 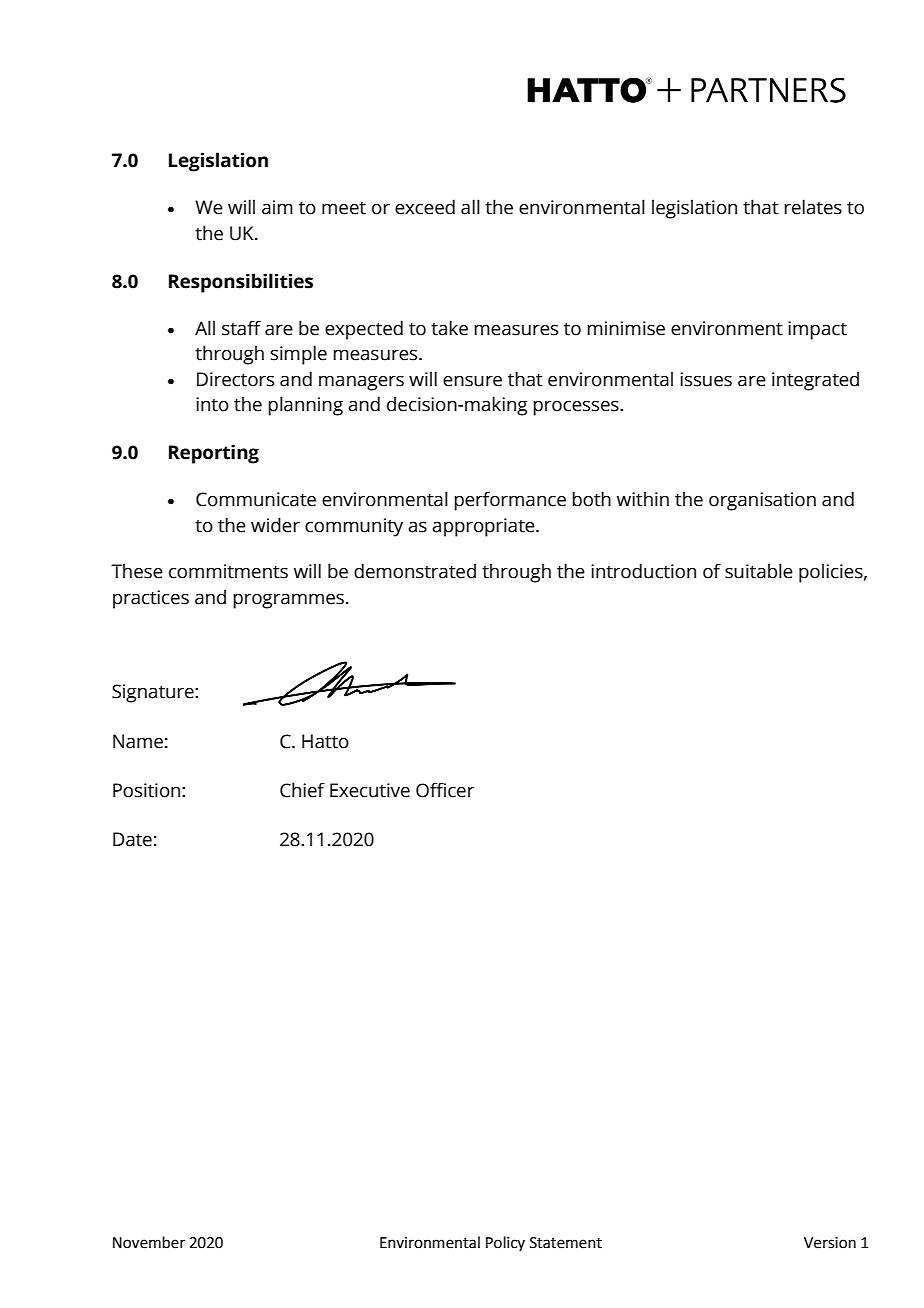 What do you see at coordinates (138, 741) in the page?
I see `Name` at bounding box center [138, 741].
